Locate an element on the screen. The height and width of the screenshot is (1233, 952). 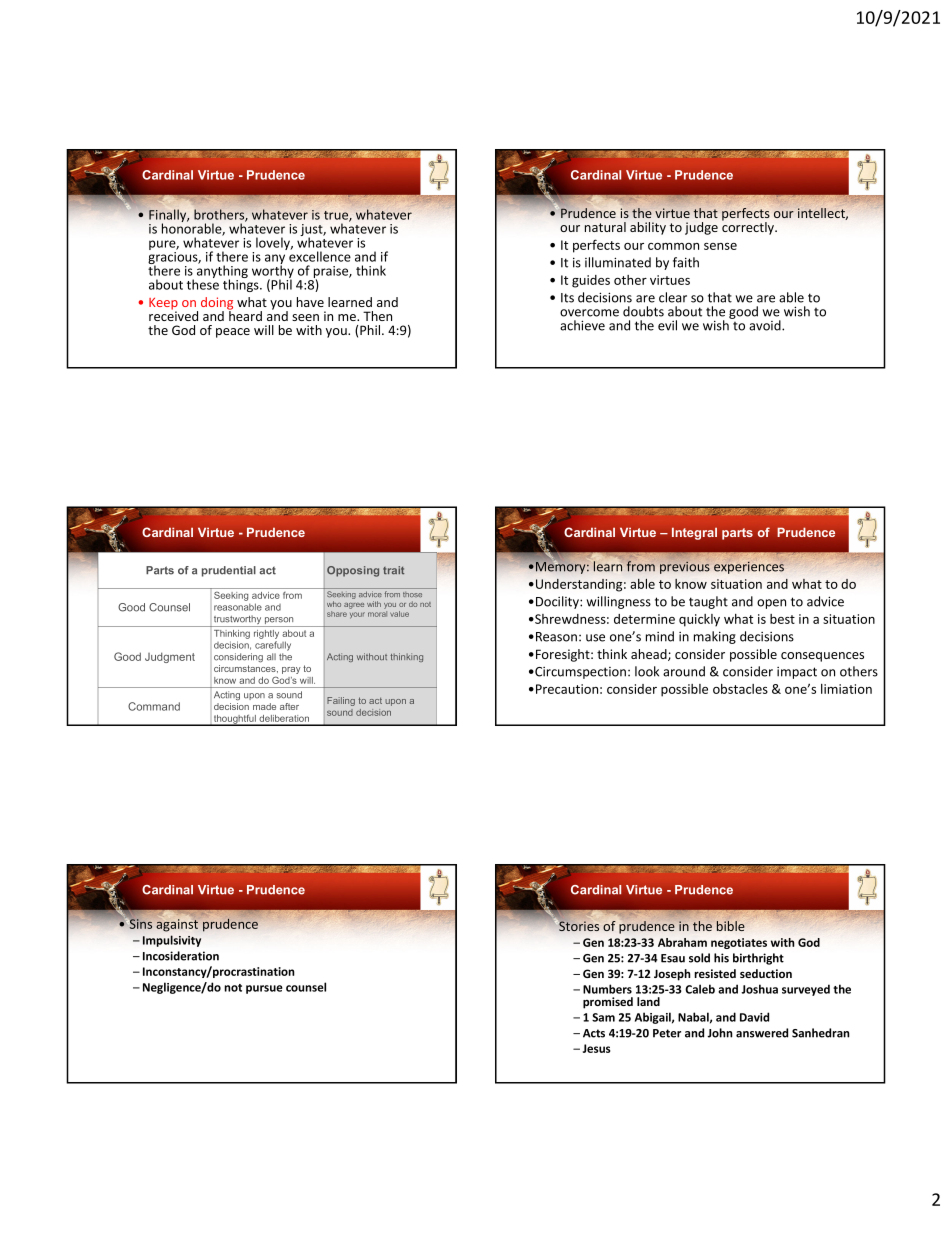
carefully is located at coordinates (273, 646).
